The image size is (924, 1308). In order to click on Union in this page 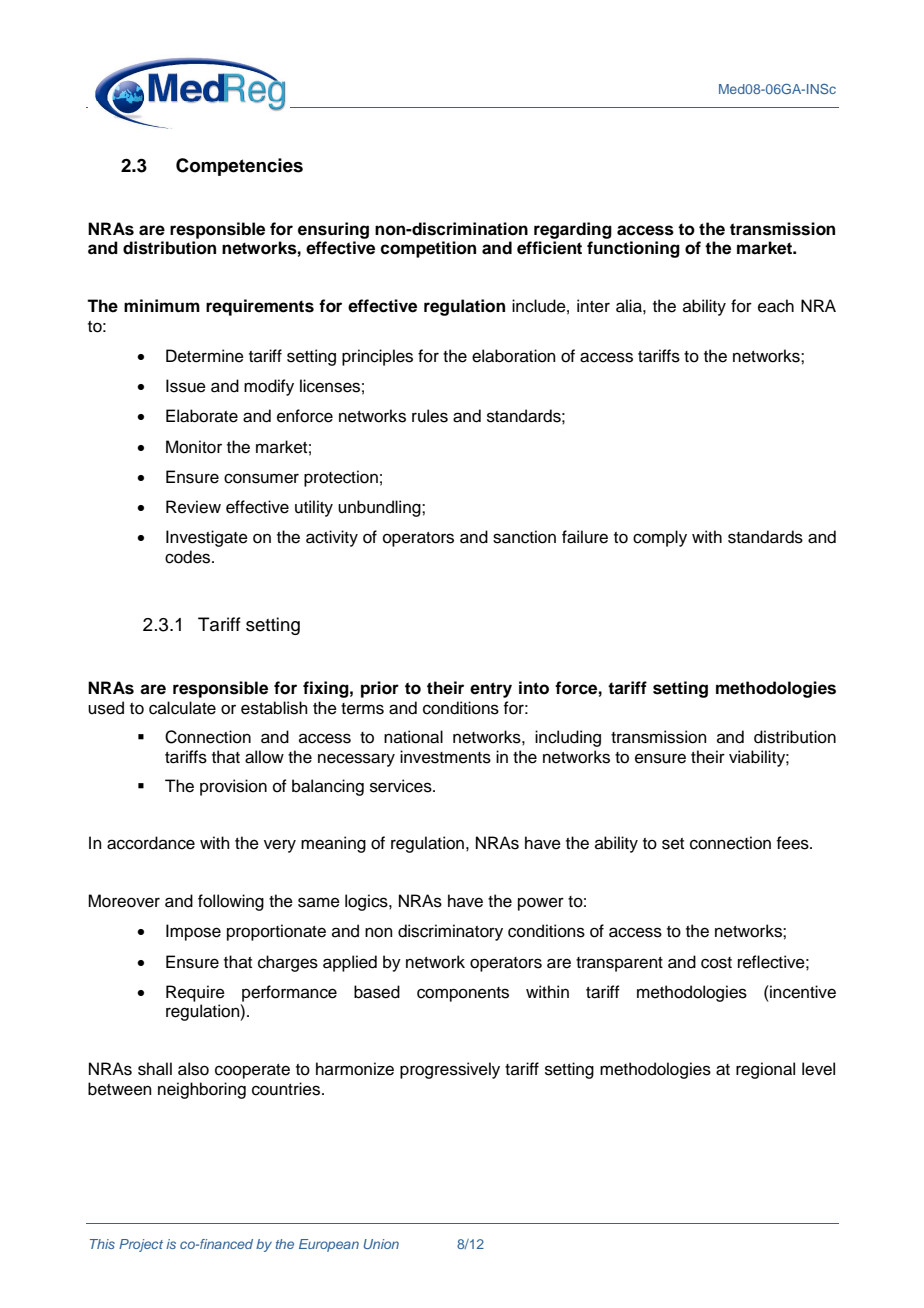, I will do `click(381, 1244)`.
